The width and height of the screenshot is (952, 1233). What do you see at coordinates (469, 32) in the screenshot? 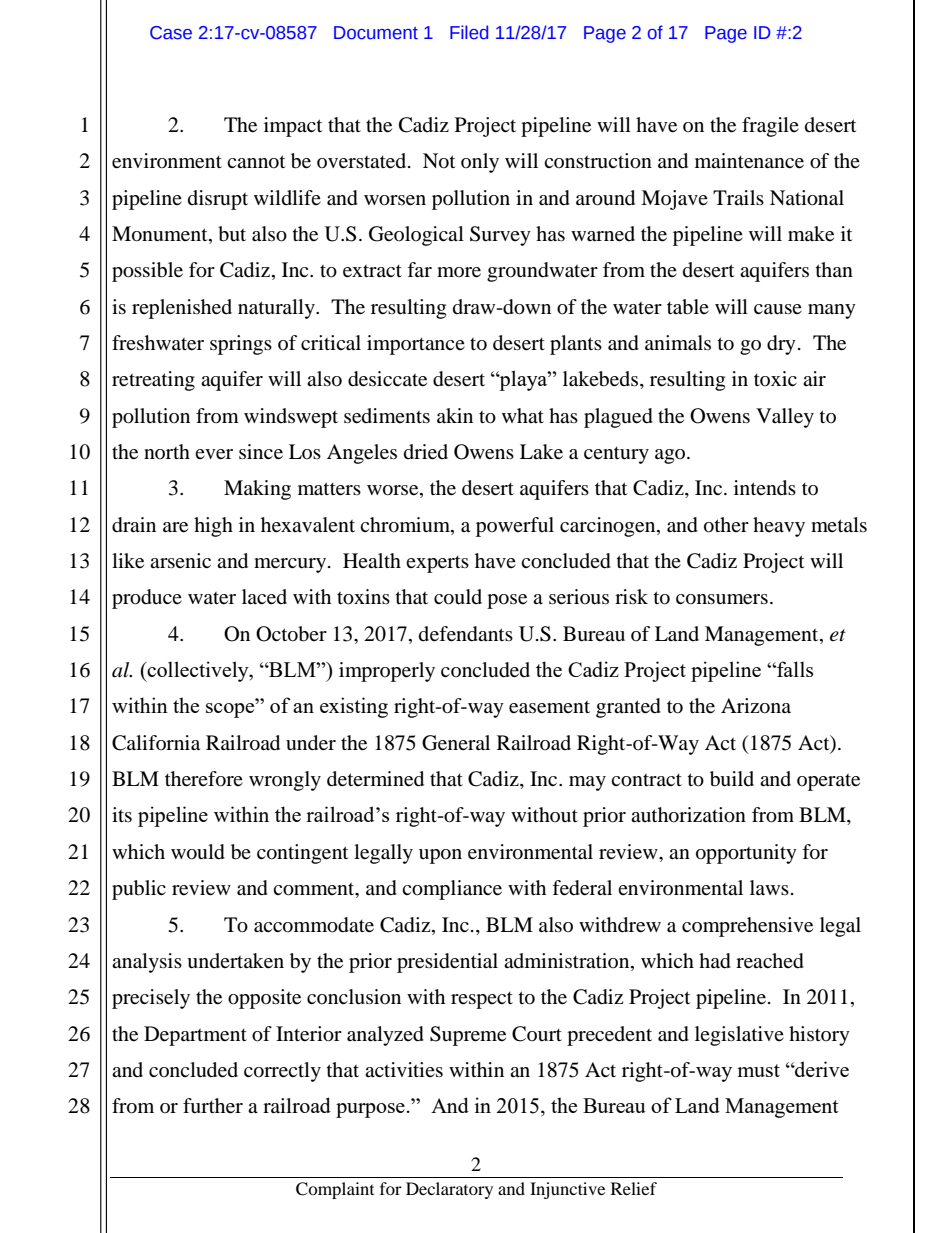
I see `Filed` at bounding box center [469, 32].
